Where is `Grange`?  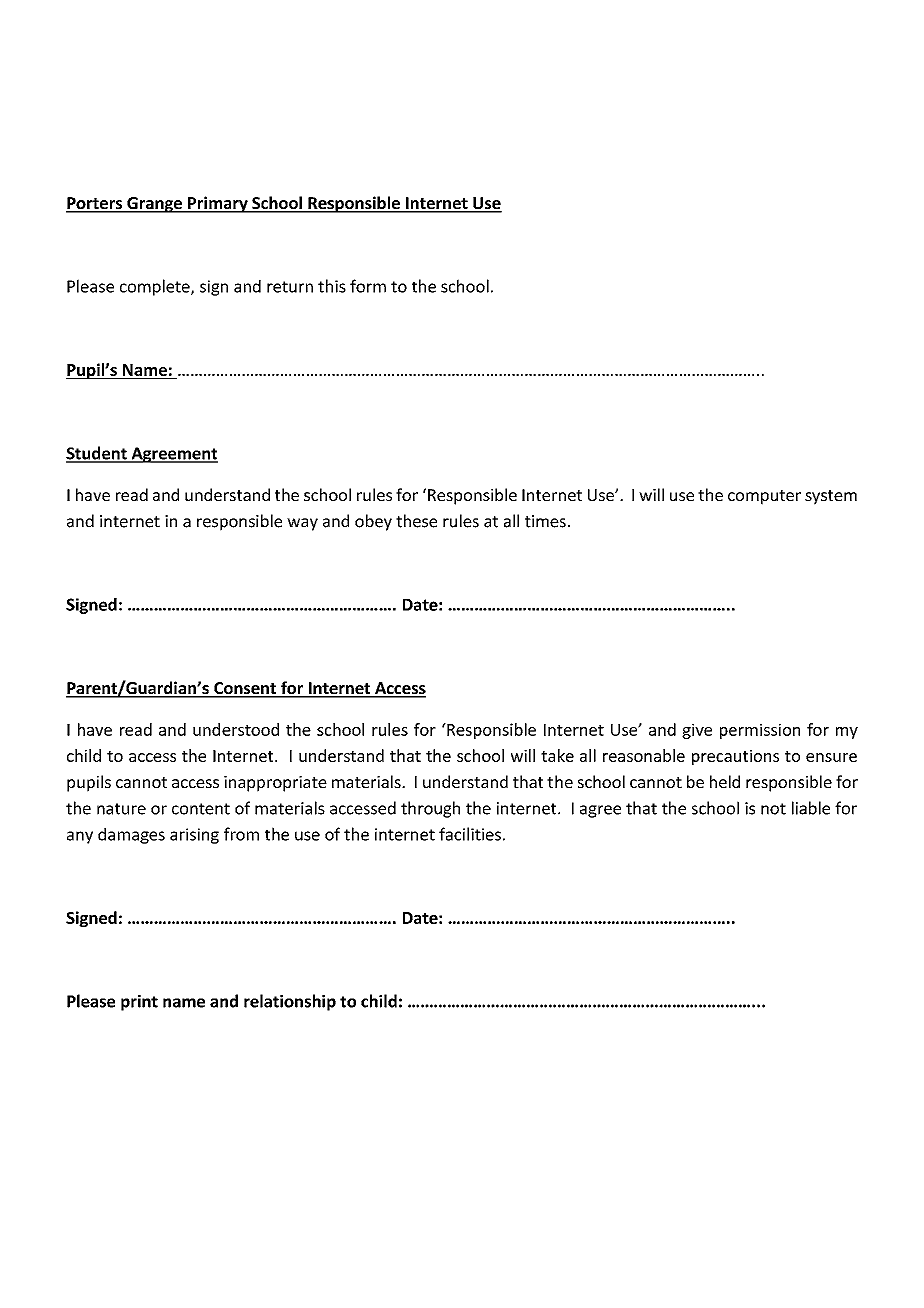
Grange is located at coordinates (154, 205).
